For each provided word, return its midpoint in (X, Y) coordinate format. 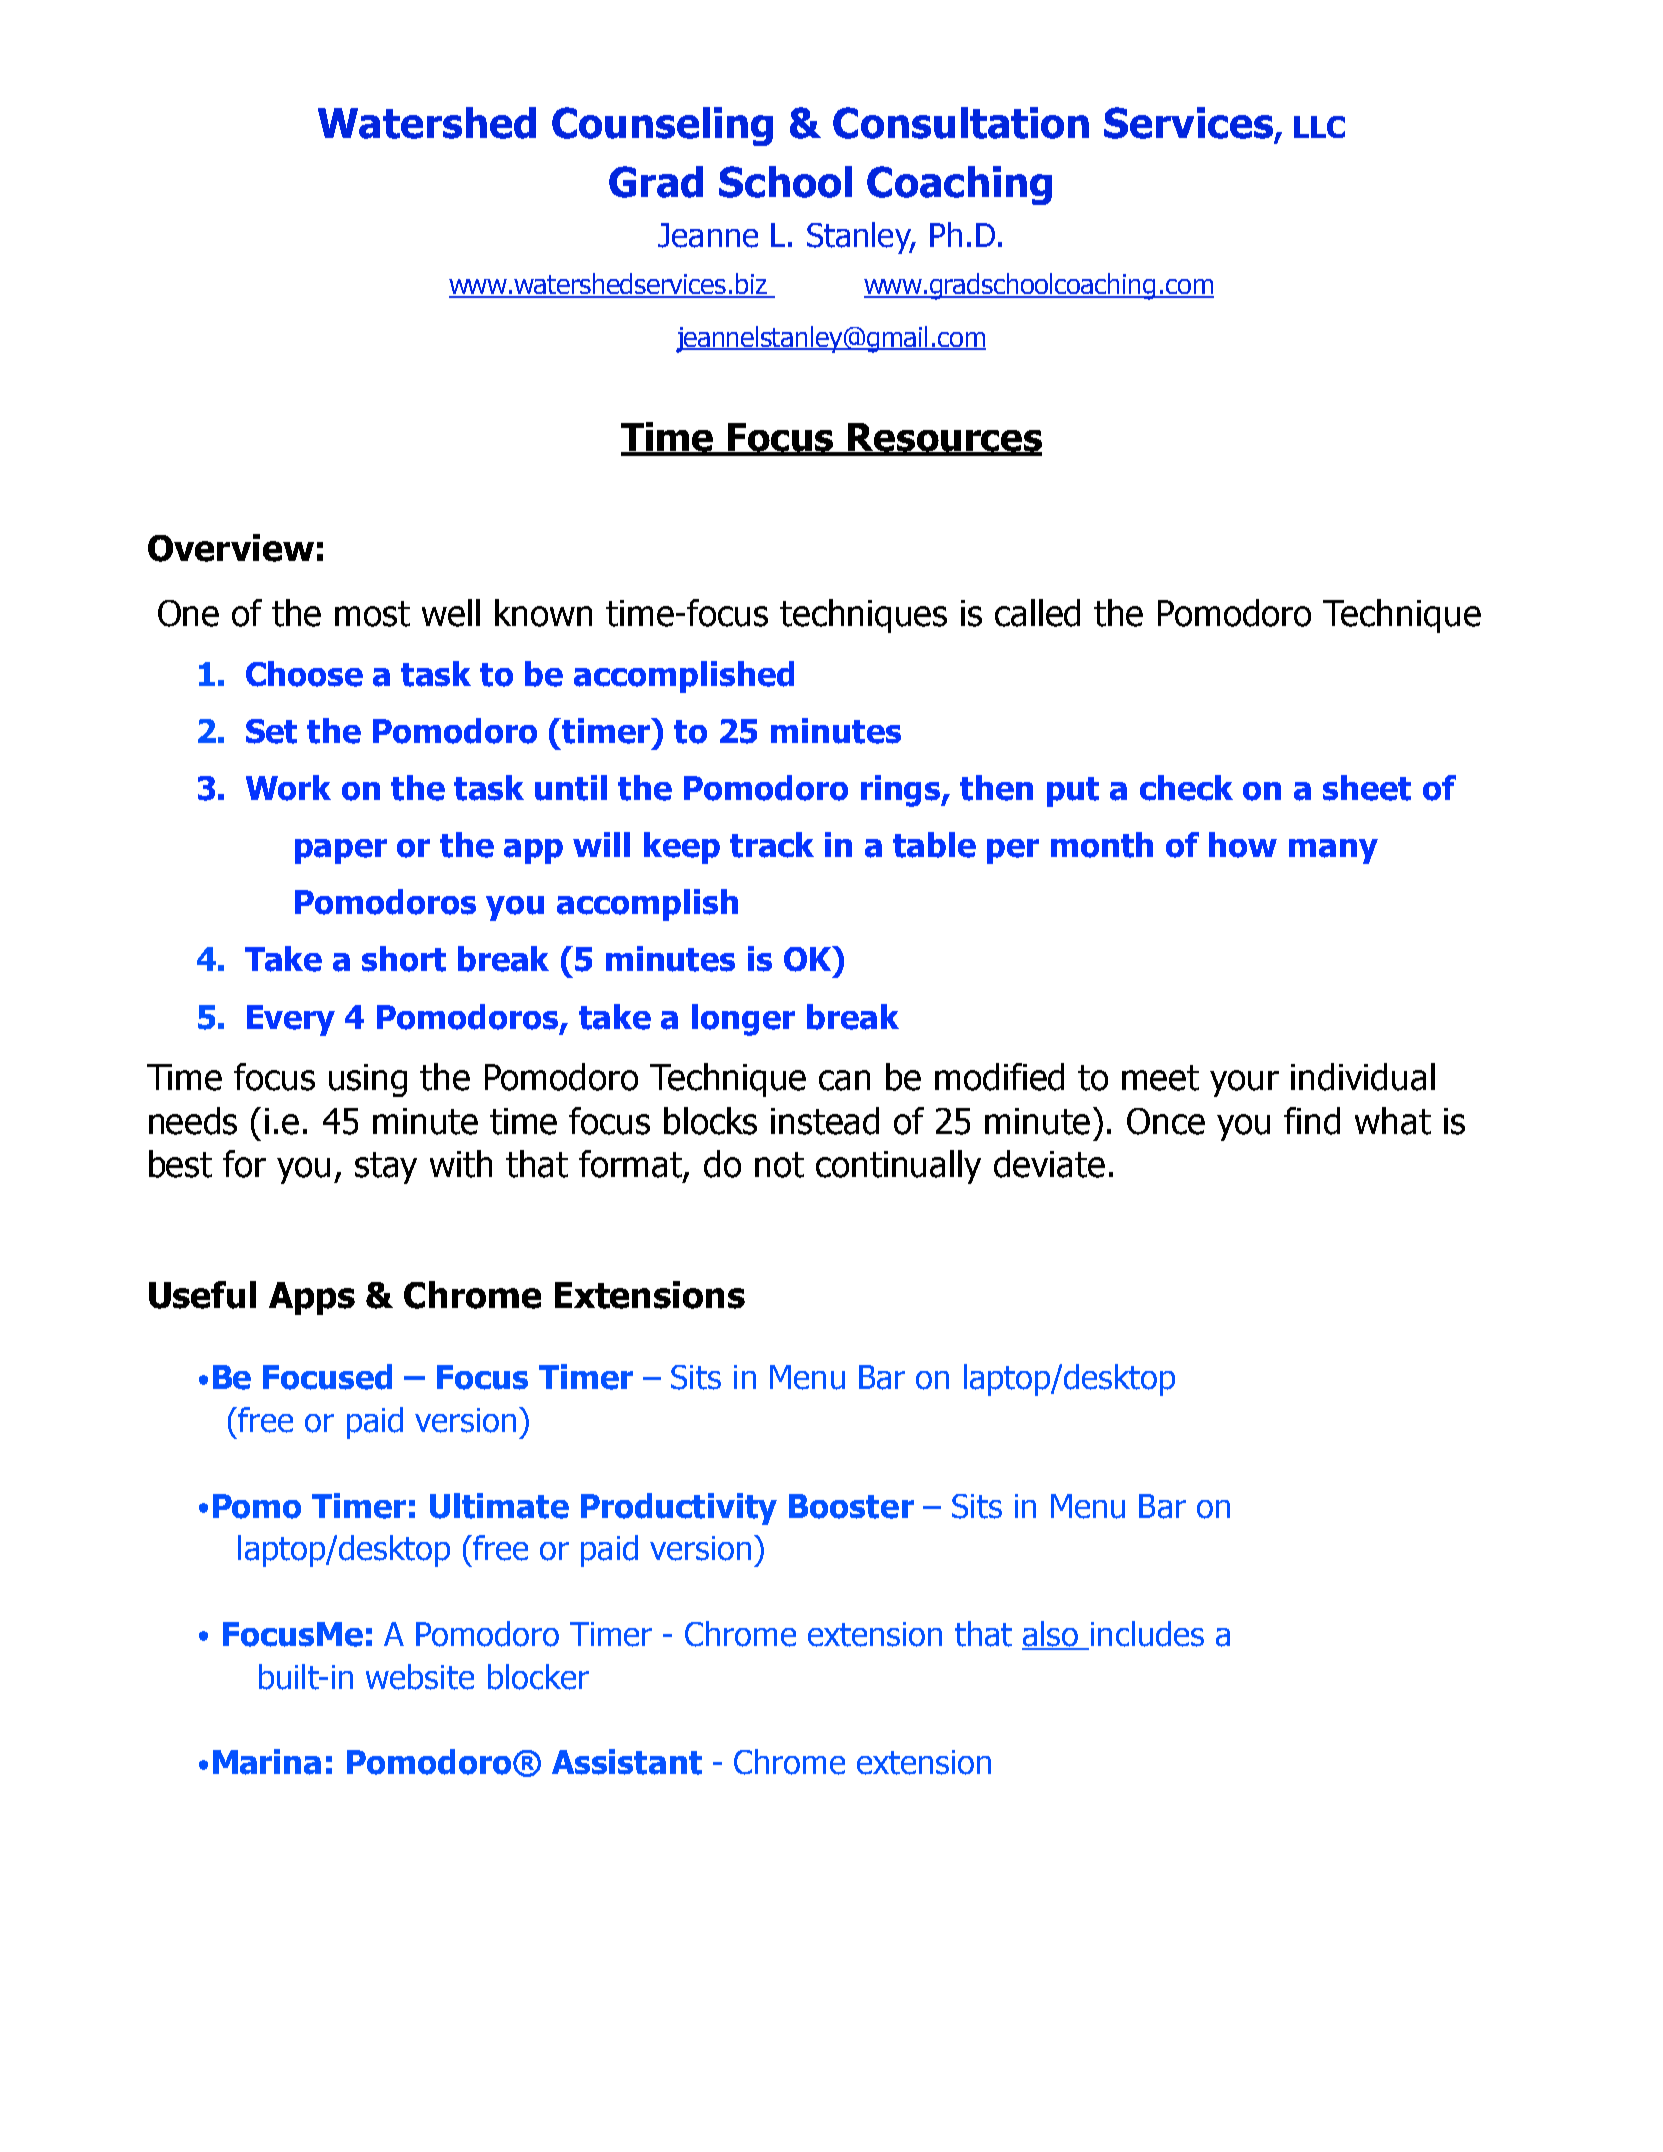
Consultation (961, 123)
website (420, 1677)
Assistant (627, 1762)
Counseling (662, 126)
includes (1147, 1634)
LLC (1319, 127)
